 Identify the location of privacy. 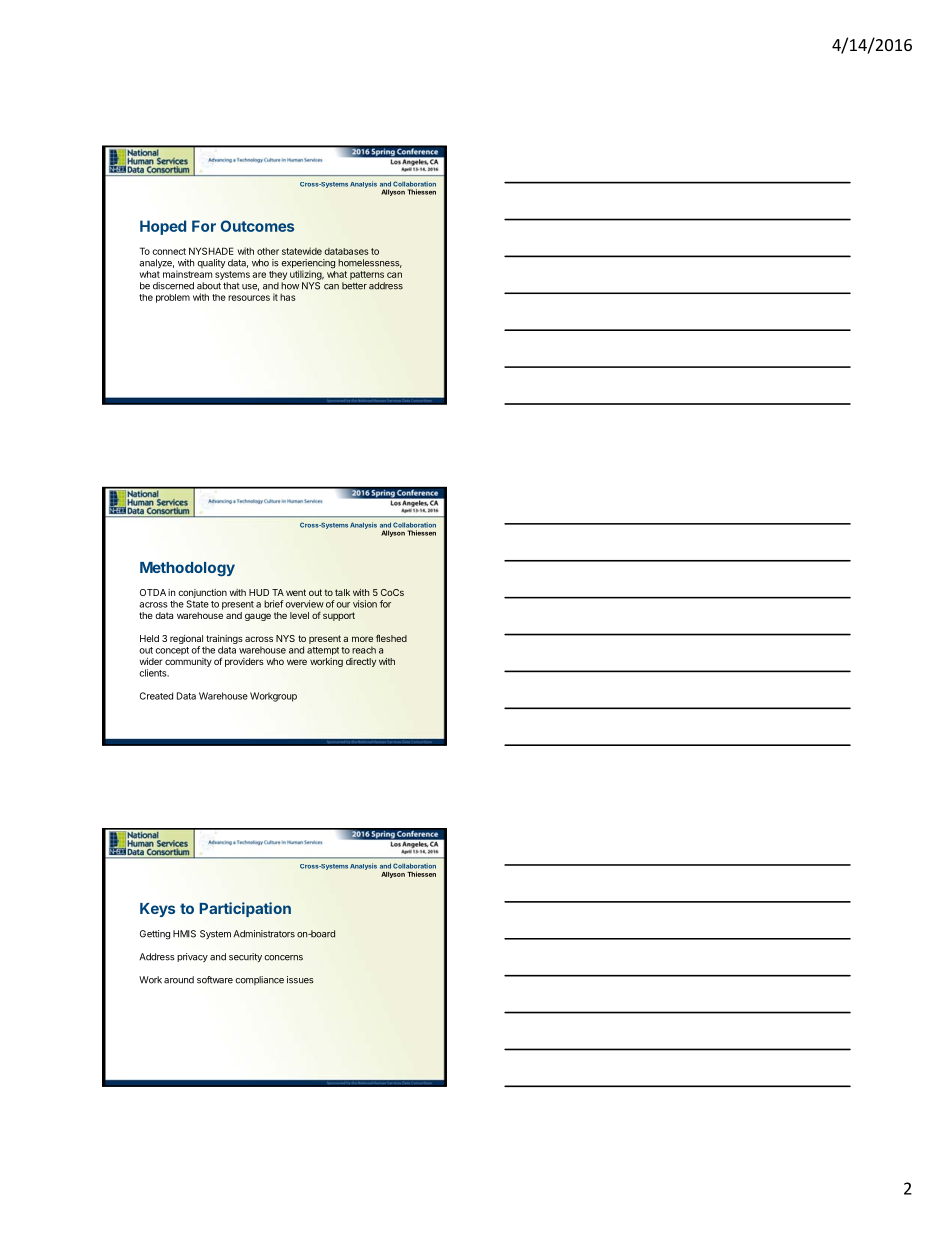
(192, 957).
